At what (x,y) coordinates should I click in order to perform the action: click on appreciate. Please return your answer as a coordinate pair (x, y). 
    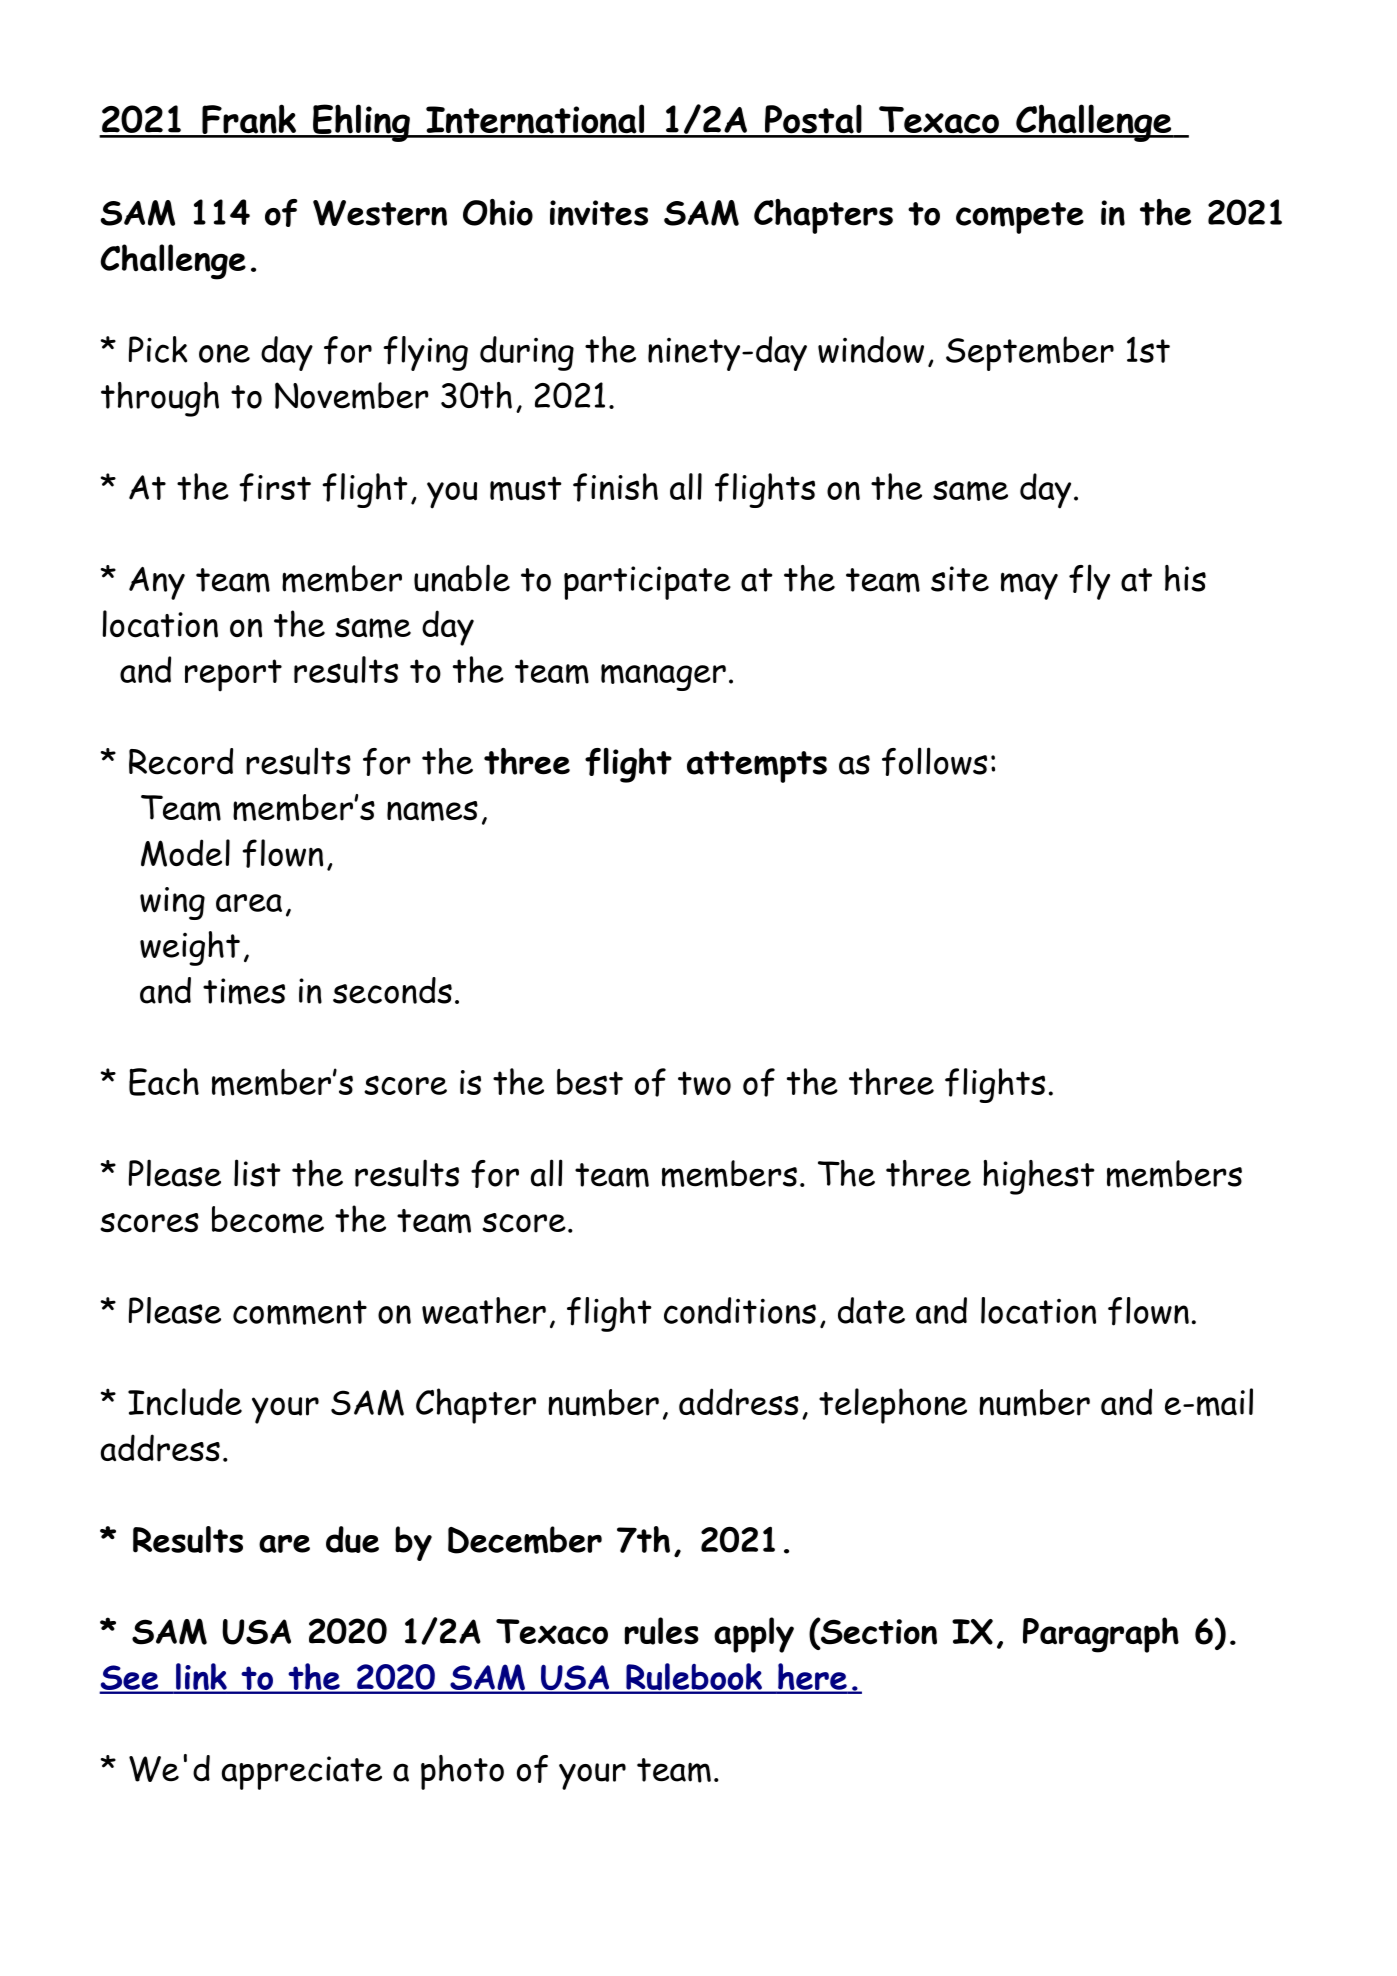
    Looking at the image, I should click on (302, 1773).
